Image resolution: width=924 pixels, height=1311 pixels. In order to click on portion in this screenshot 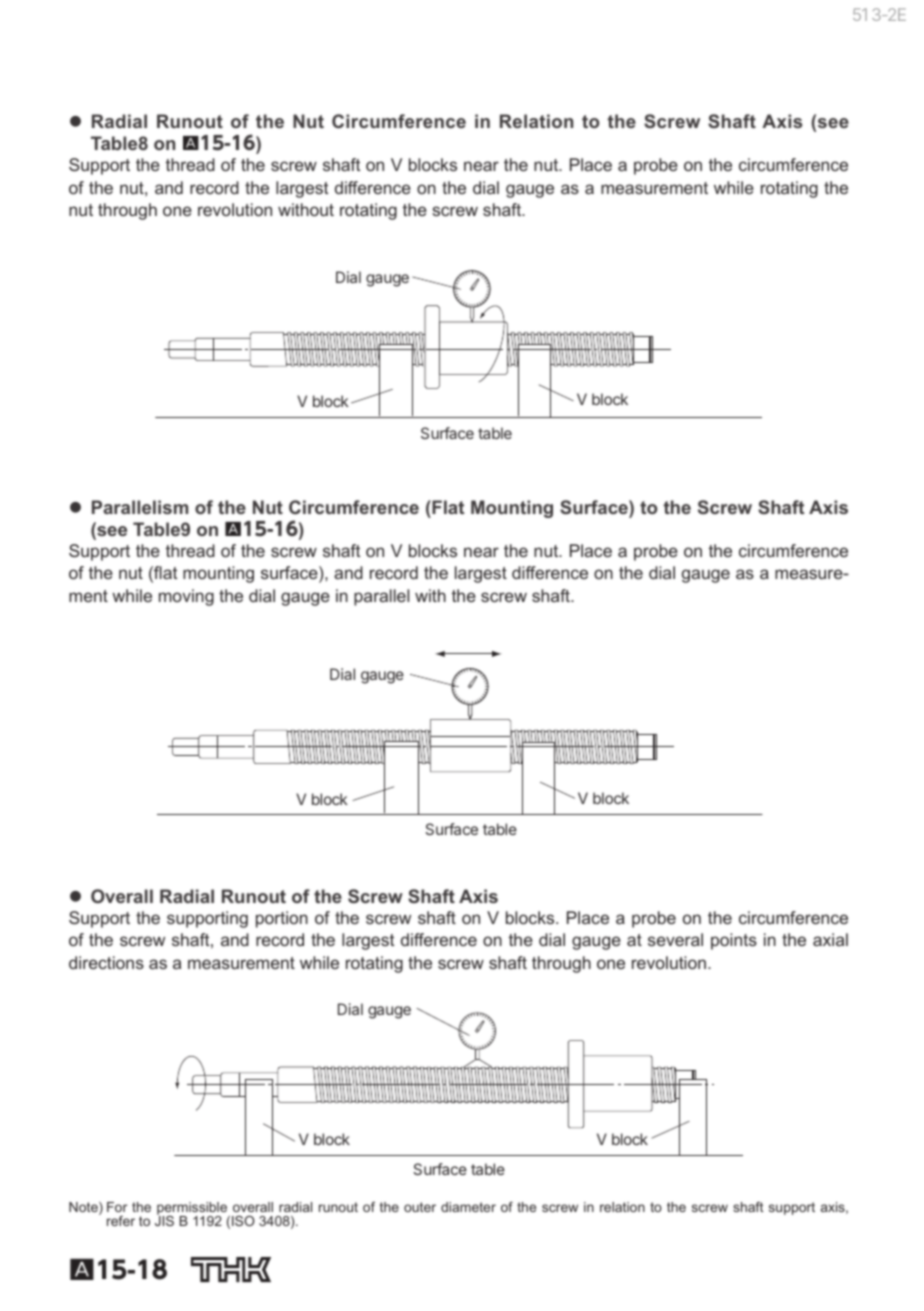, I will do `click(282, 919)`.
